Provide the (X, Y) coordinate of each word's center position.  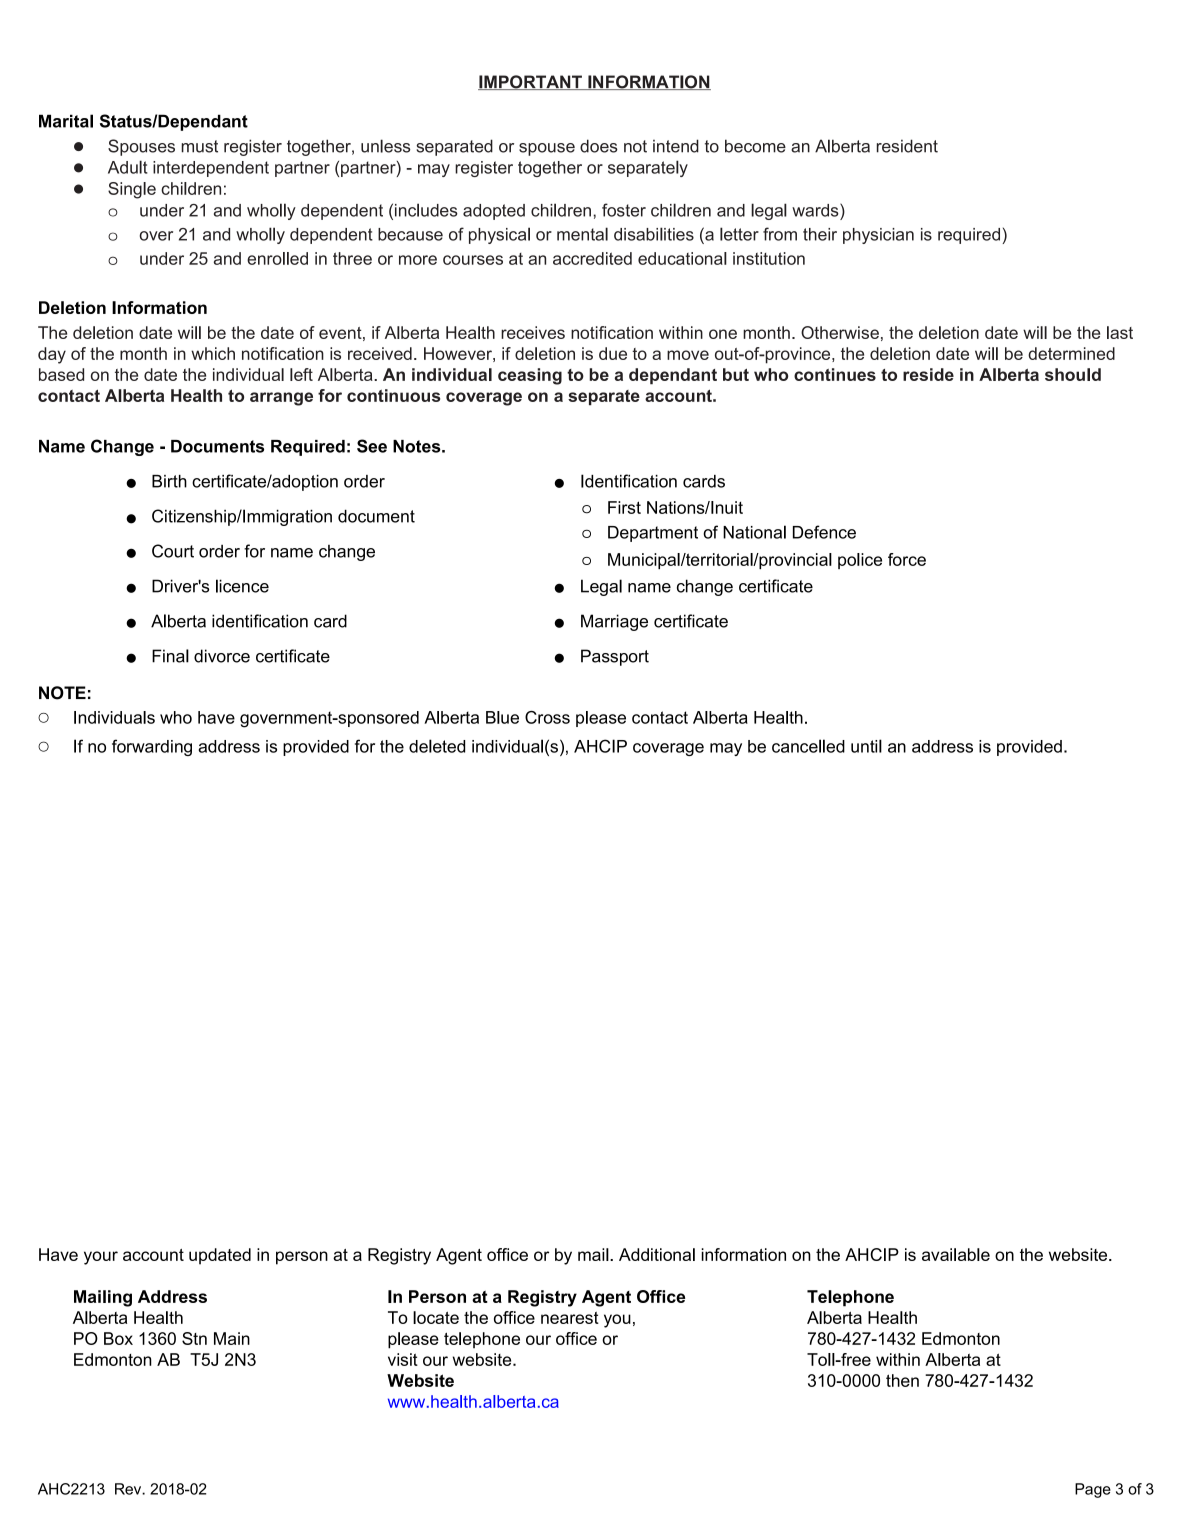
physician (878, 236)
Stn (194, 1338)
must (199, 146)
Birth (169, 481)
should (1073, 374)
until (866, 746)
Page (1093, 1490)
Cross (547, 717)
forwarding (152, 747)
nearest (570, 1318)
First (624, 507)
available (956, 1254)
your (101, 1258)
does (599, 146)
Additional (657, 1254)
